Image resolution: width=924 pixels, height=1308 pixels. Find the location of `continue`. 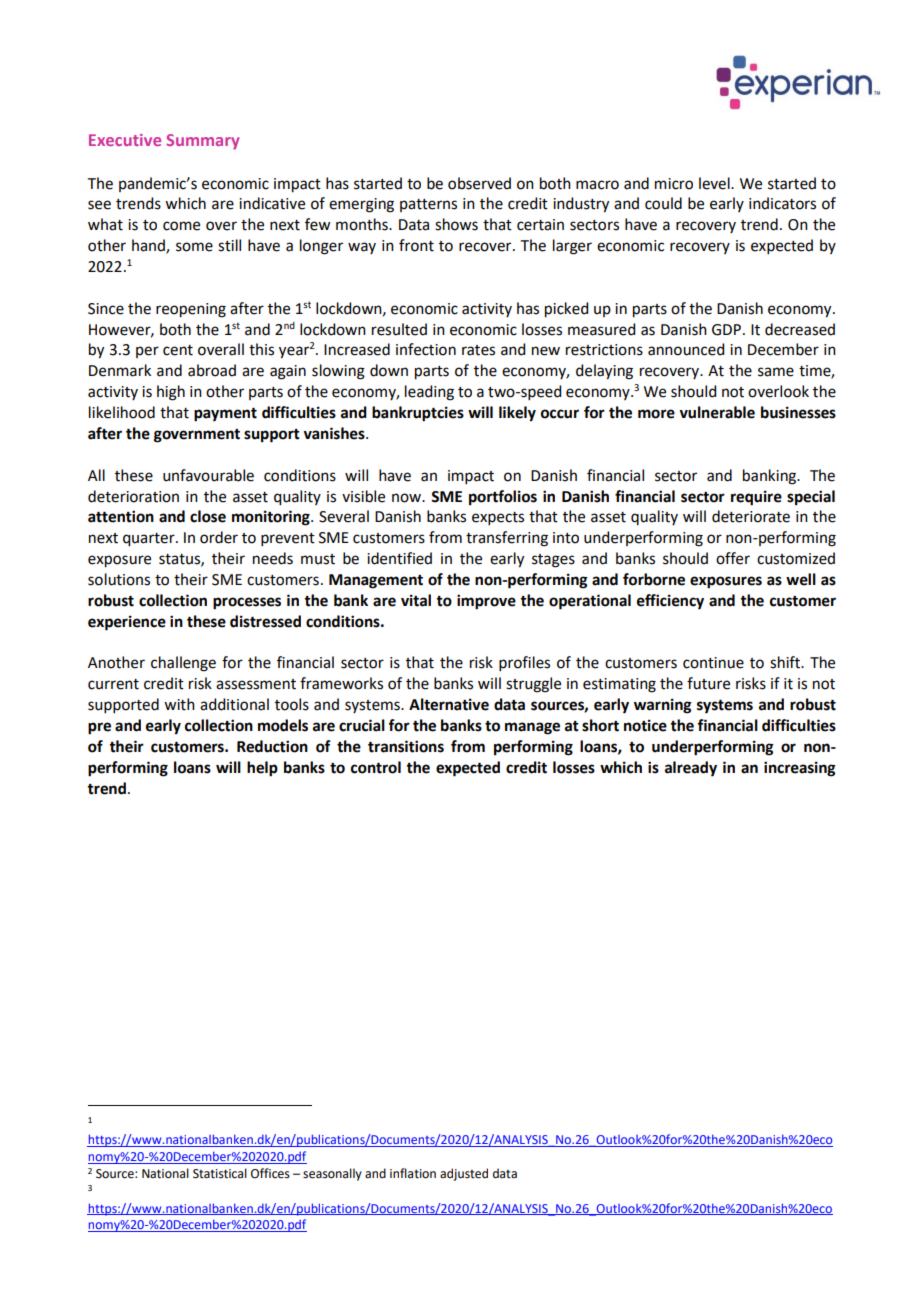

continue is located at coordinates (713, 663).
